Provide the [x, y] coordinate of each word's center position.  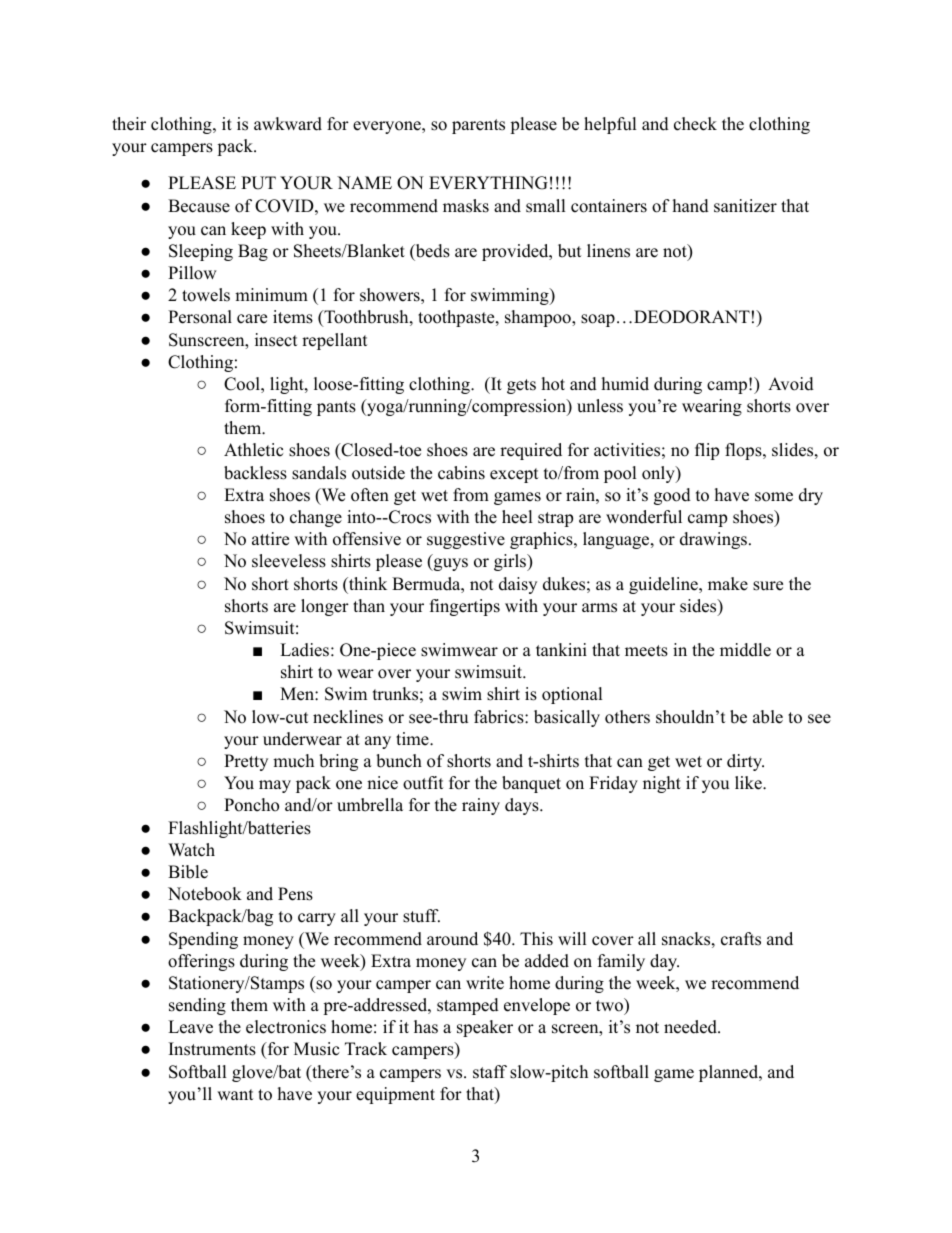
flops [743, 451]
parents [478, 126]
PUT [258, 183]
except [514, 475]
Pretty [246, 762]
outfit [423, 783]
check [695, 124]
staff [490, 1072]
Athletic [253, 450]
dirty [745, 762]
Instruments [212, 1049]
